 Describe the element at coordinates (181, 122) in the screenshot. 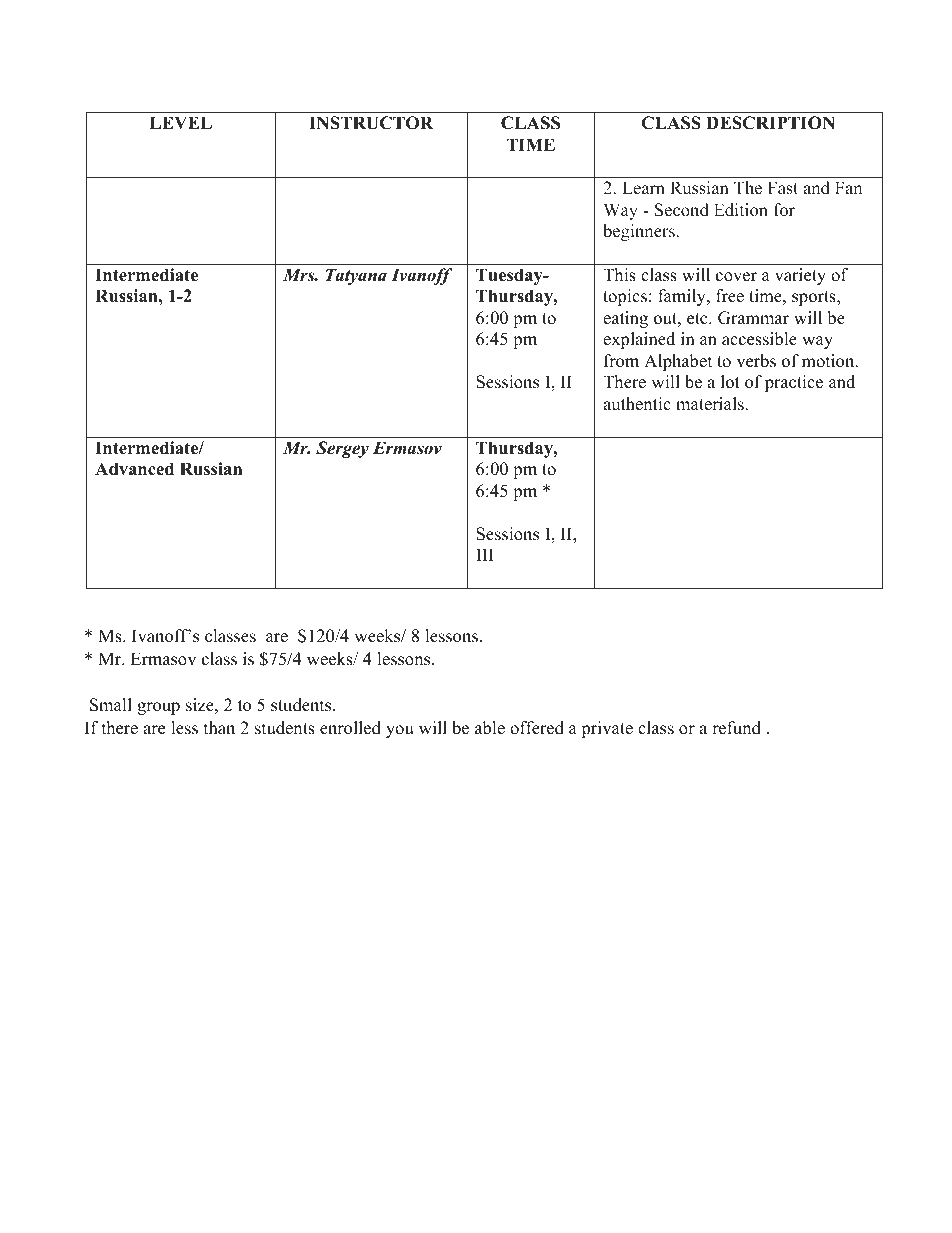

I see `LEVEL` at that location.
